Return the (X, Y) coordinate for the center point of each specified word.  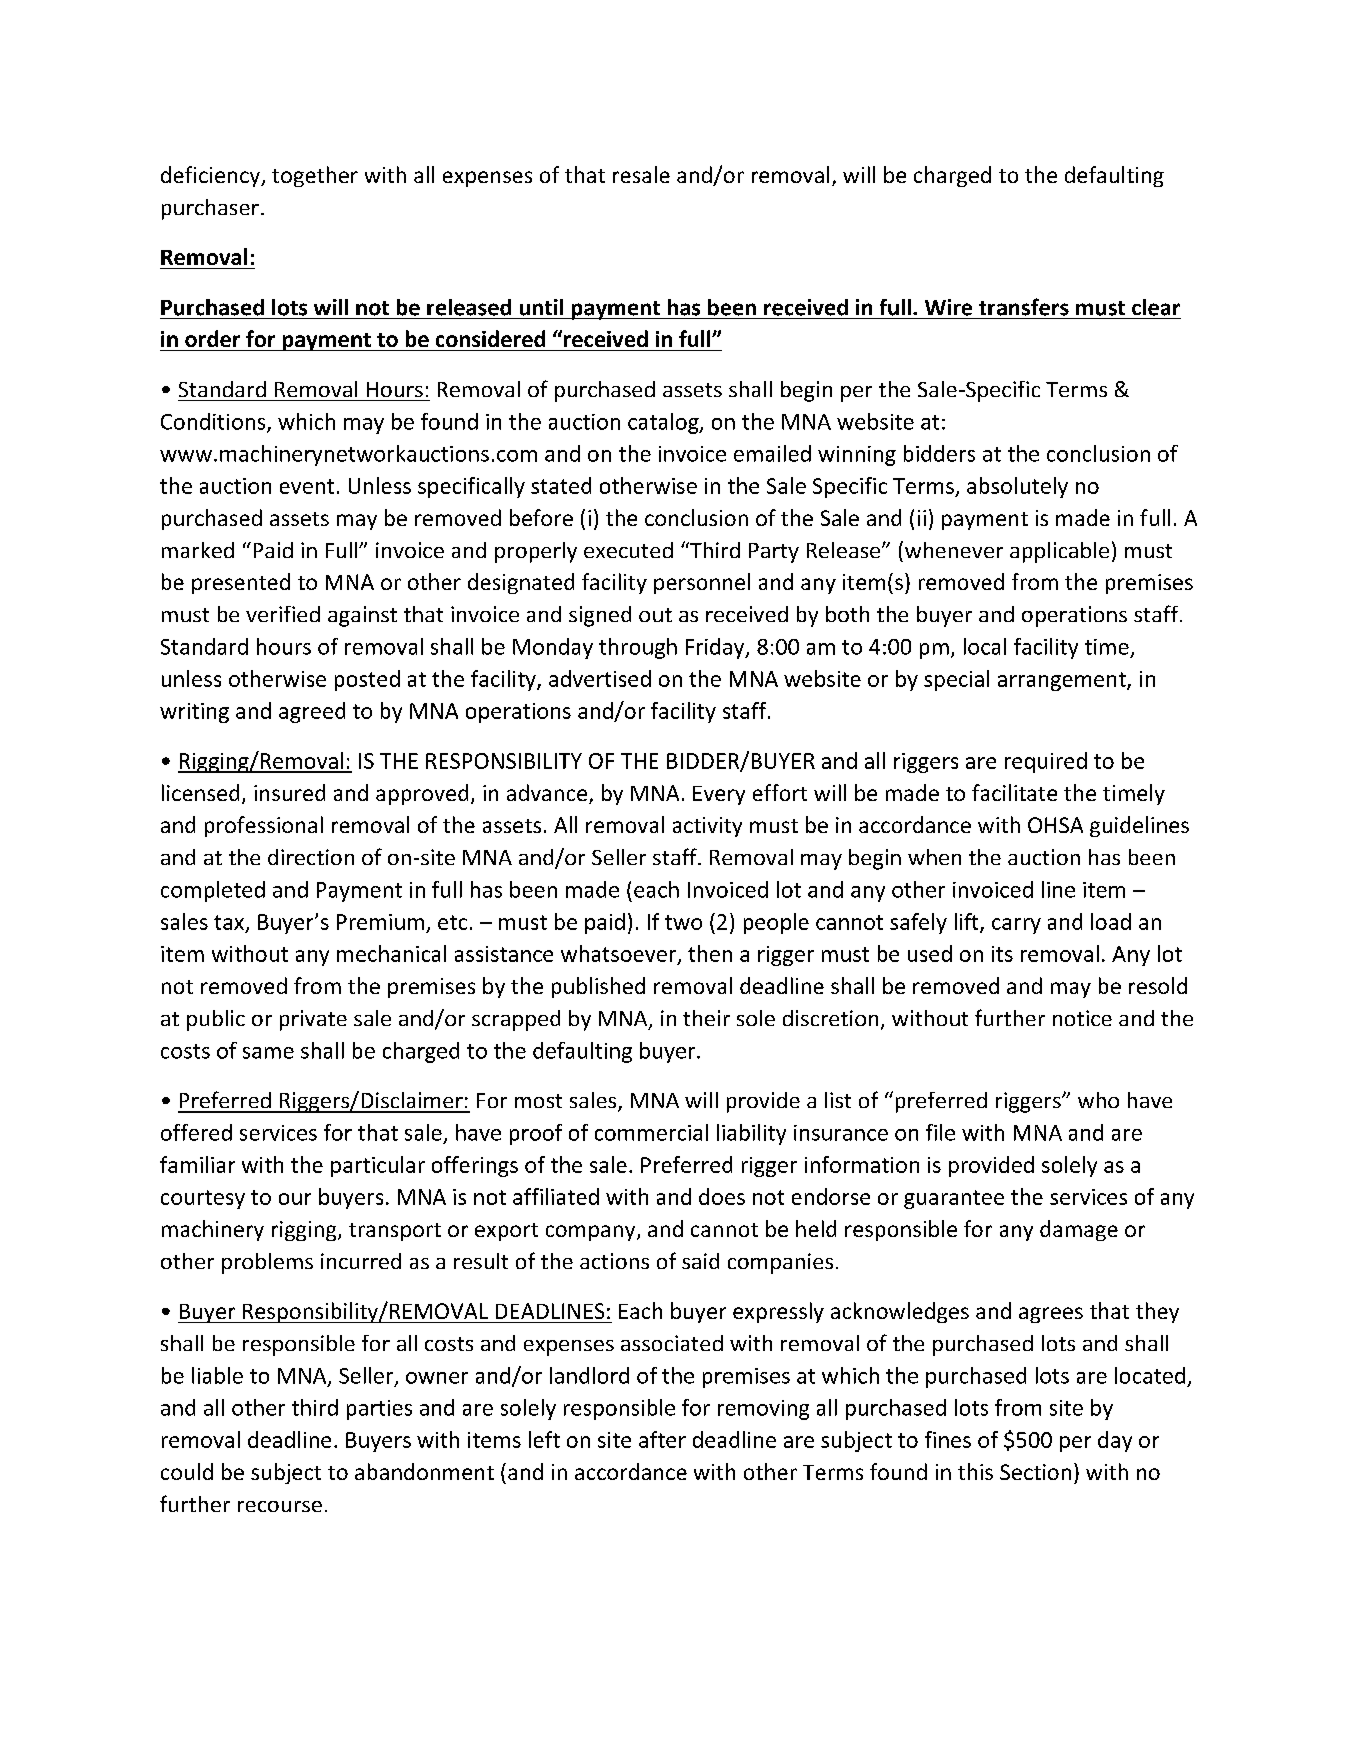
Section (1035, 1472)
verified (283, 614)
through (638, 648)
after (662, 1439)
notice (1082, 1018)
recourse (280, 1506)
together (315, 176)
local (985, 646)
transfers (1024, 307)
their (706, 1018)
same (268, 1053)
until (541, 307)
